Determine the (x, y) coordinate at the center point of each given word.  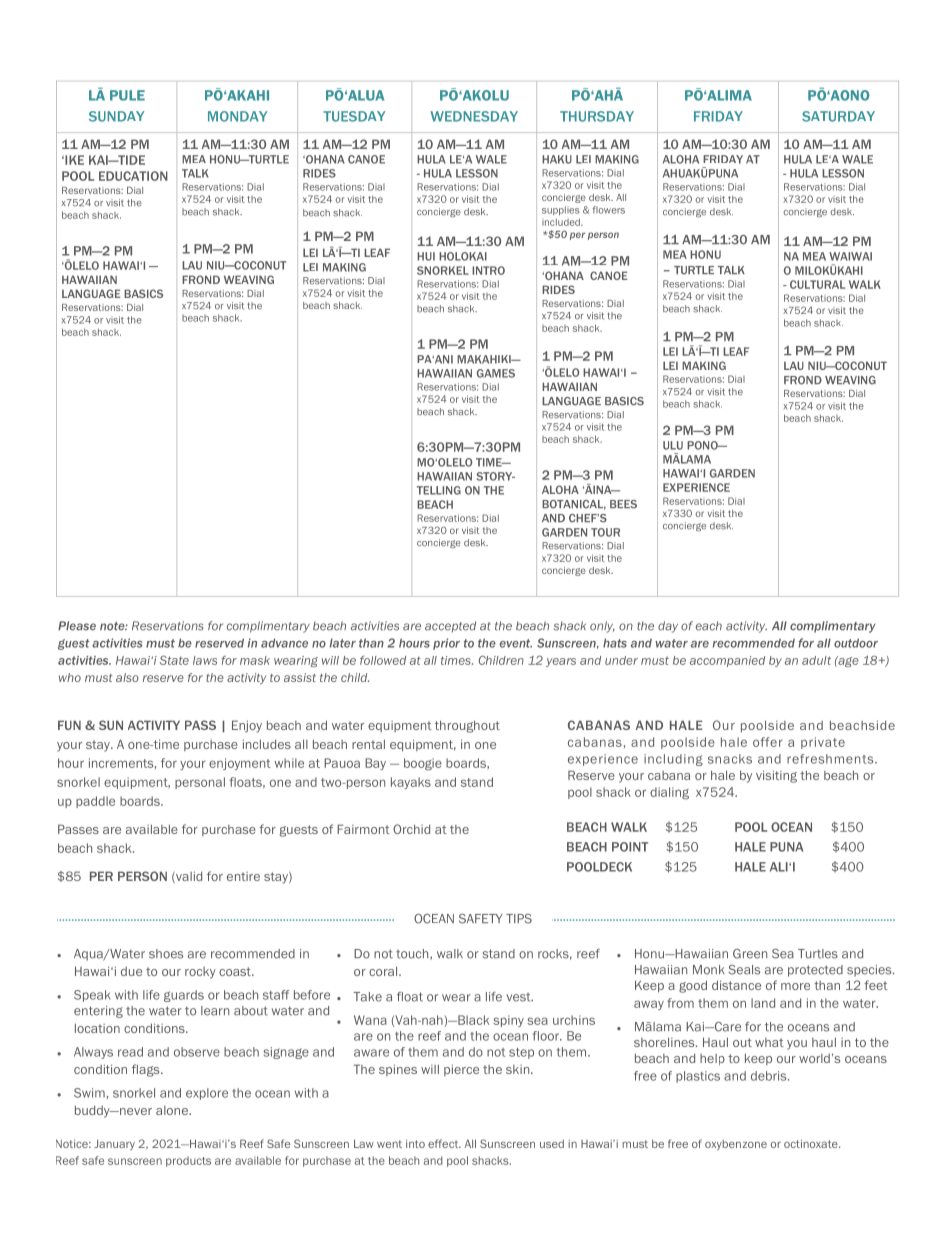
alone (173, 1110)
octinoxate (812, 1143)
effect (444, 1143)
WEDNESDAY (474, 116)
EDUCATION (133, 176)
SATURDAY (838, 116)
